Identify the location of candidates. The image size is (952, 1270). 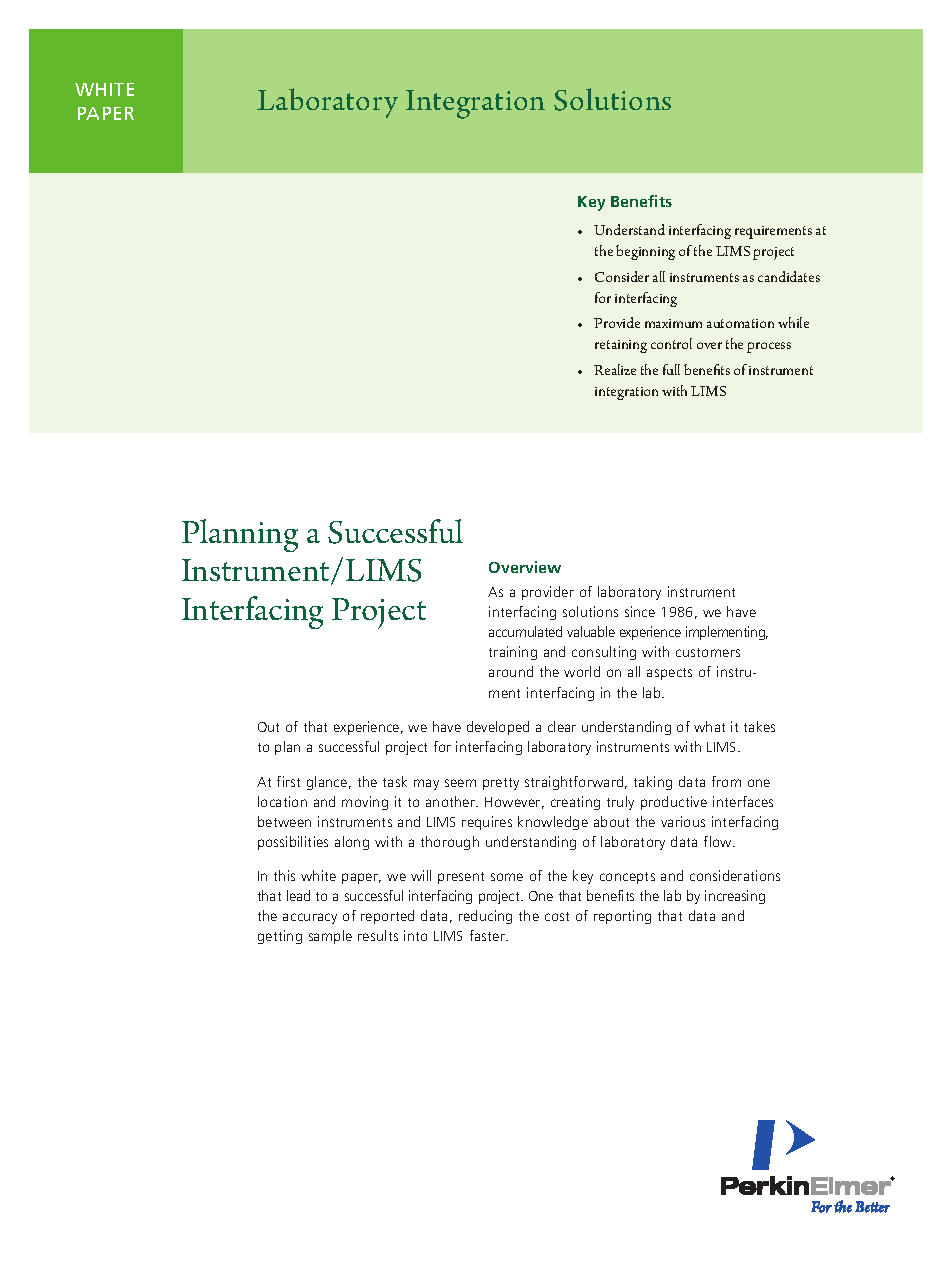
(789, 276).
